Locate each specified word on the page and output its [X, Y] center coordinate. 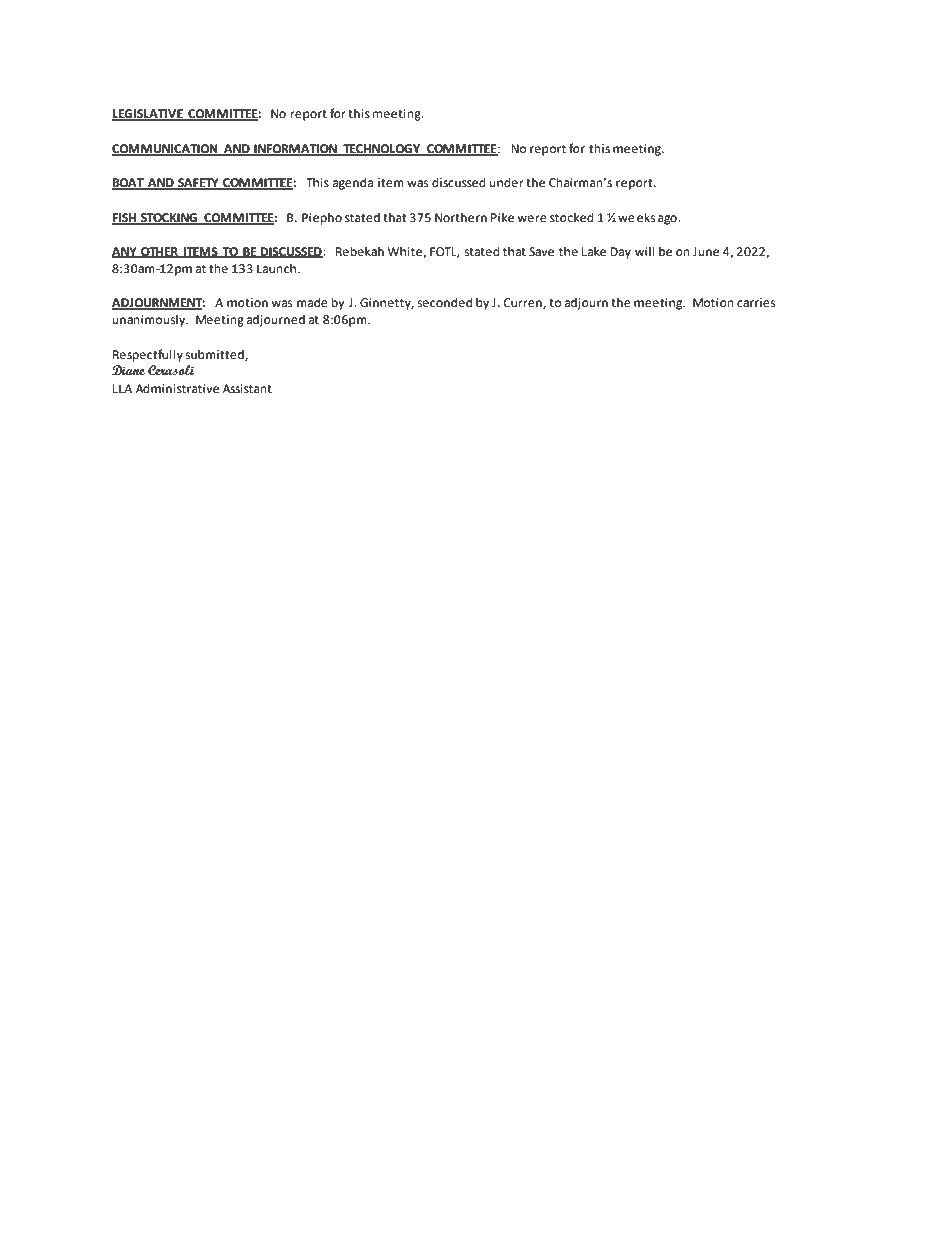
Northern [461, 218]
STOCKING [169, 219]
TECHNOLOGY [381, 150]
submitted [216, 355]
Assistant [247, 389]
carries [756, 303]
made [312, 303]
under [507, 183]
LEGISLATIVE [148, 115]
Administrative [177, 389]
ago [668, 220]
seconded [445, 303]
